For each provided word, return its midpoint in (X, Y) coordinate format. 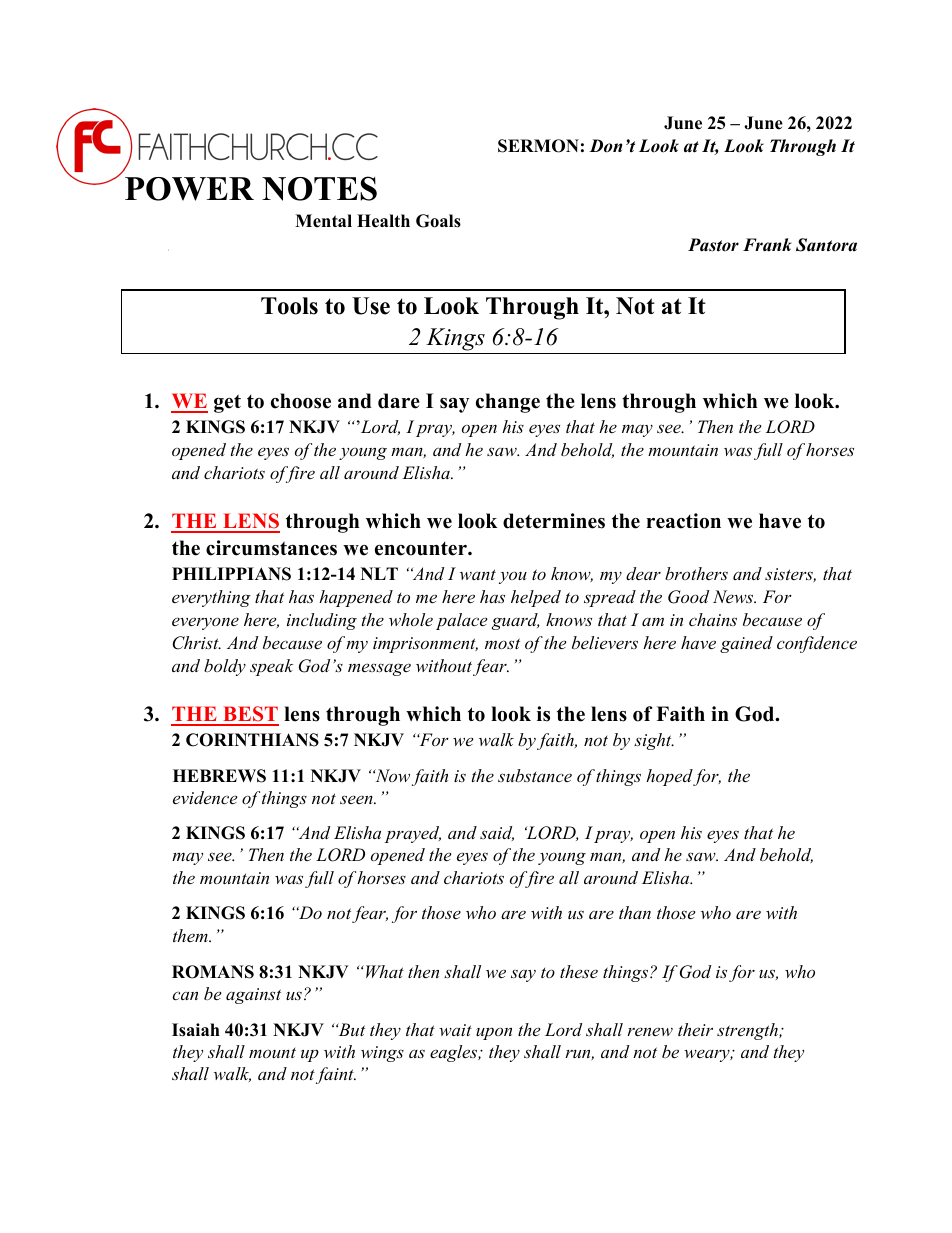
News (734, 596)
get (227, 403)
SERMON (538, 146)
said (497, 833)
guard (515, 621)
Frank (767, 245)
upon (494, 1033)
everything (211, 598)
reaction (683, 521)
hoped (670, 777)
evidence (205, 797)
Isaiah (196, 1030)
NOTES (319, 188)
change (508, 403)
